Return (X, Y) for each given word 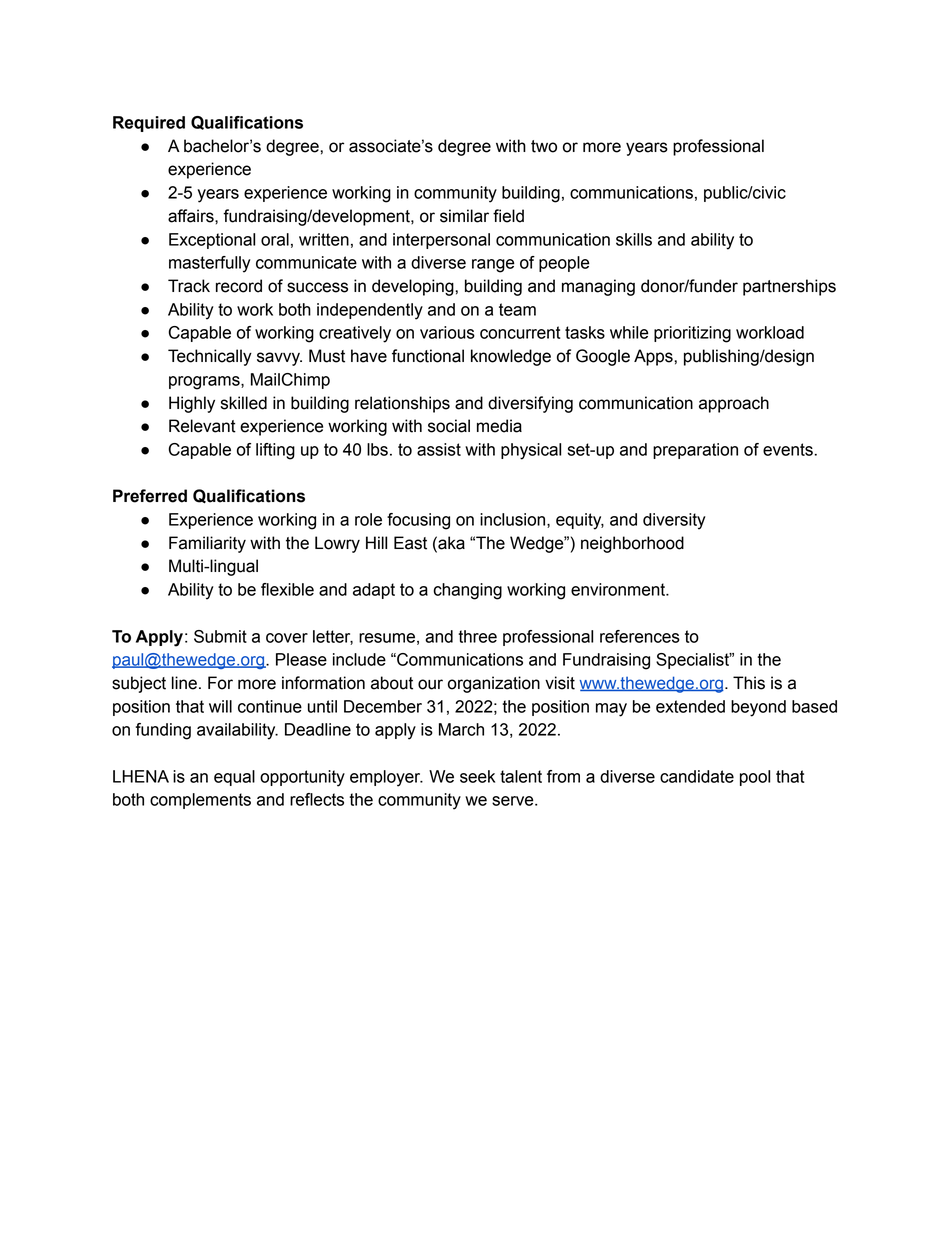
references (640, 636)
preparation (695, 451)
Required (149, 124)
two (544, 146)
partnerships (789, 287)
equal (234, 778)
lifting (275, 451)
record (239, 286)
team (517, 309)
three (477, 636)
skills (634, 239)
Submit (220, 636)
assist (439, 449)
